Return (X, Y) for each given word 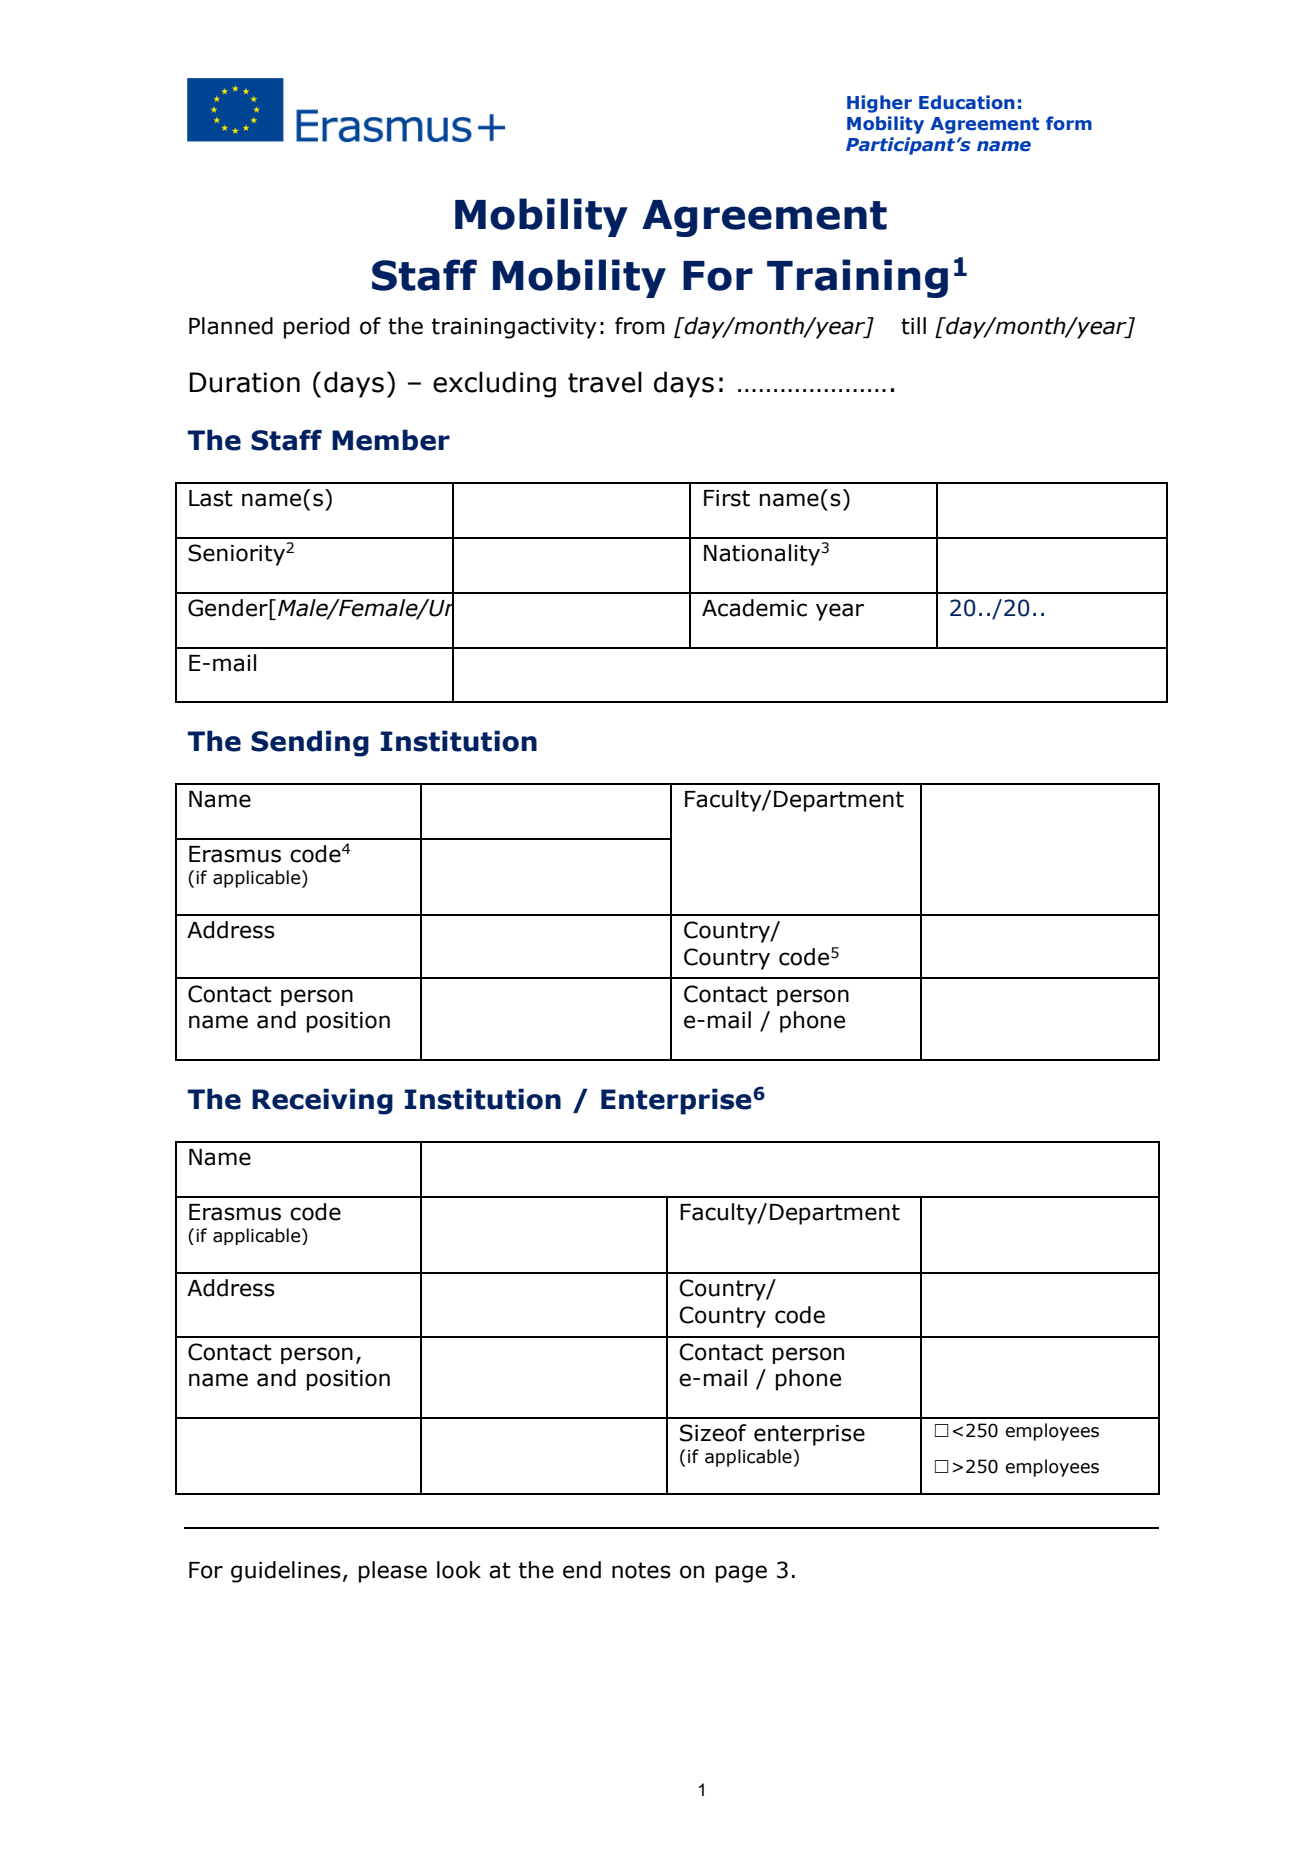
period (316, 328)
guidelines (286, 1572)
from (640, 326)
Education (967, 102)
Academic (754, 608)
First (727, 498)
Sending (310, 743)
